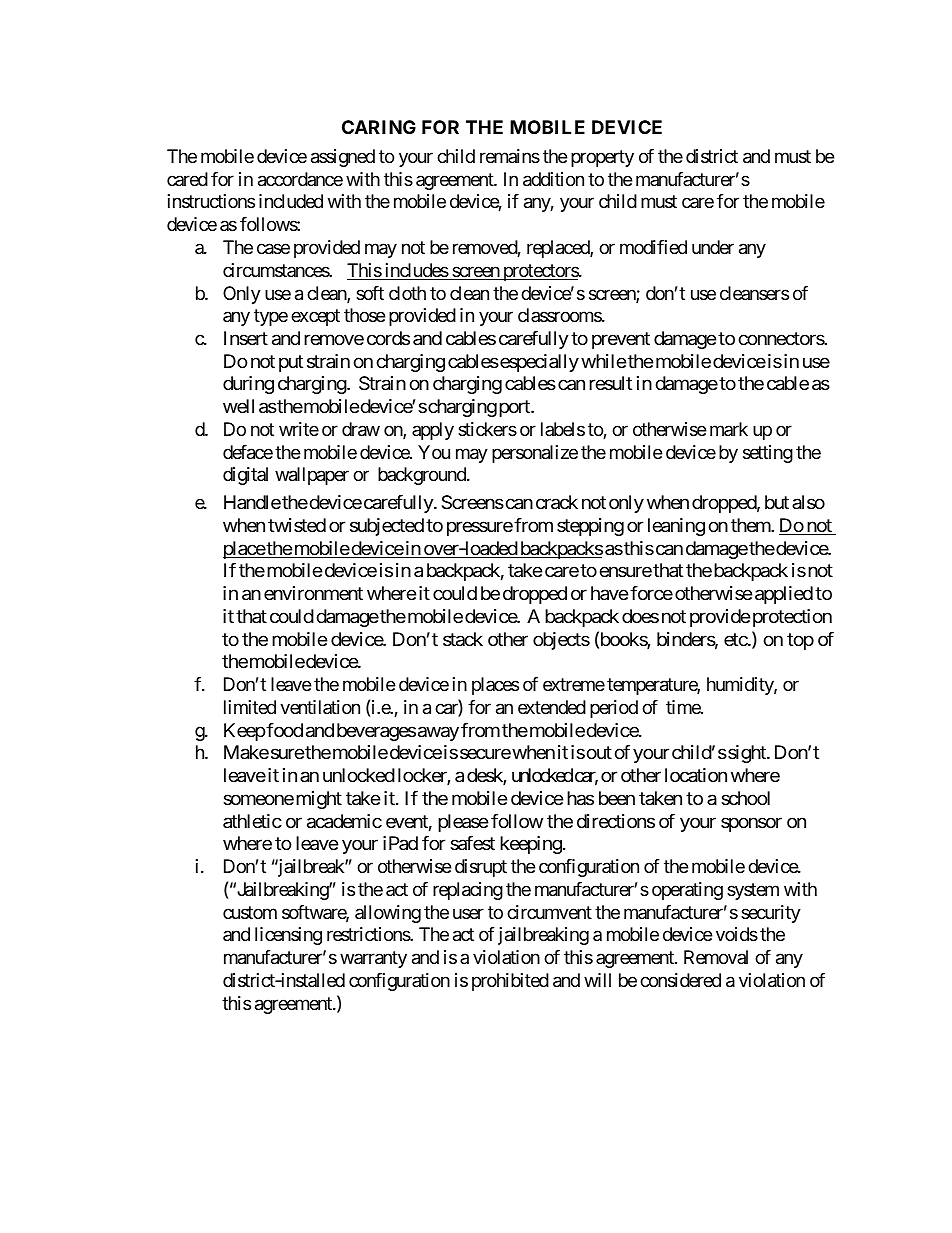  Describe the element at coordinates (729, 429) in the document. I see `mark` at that location.
